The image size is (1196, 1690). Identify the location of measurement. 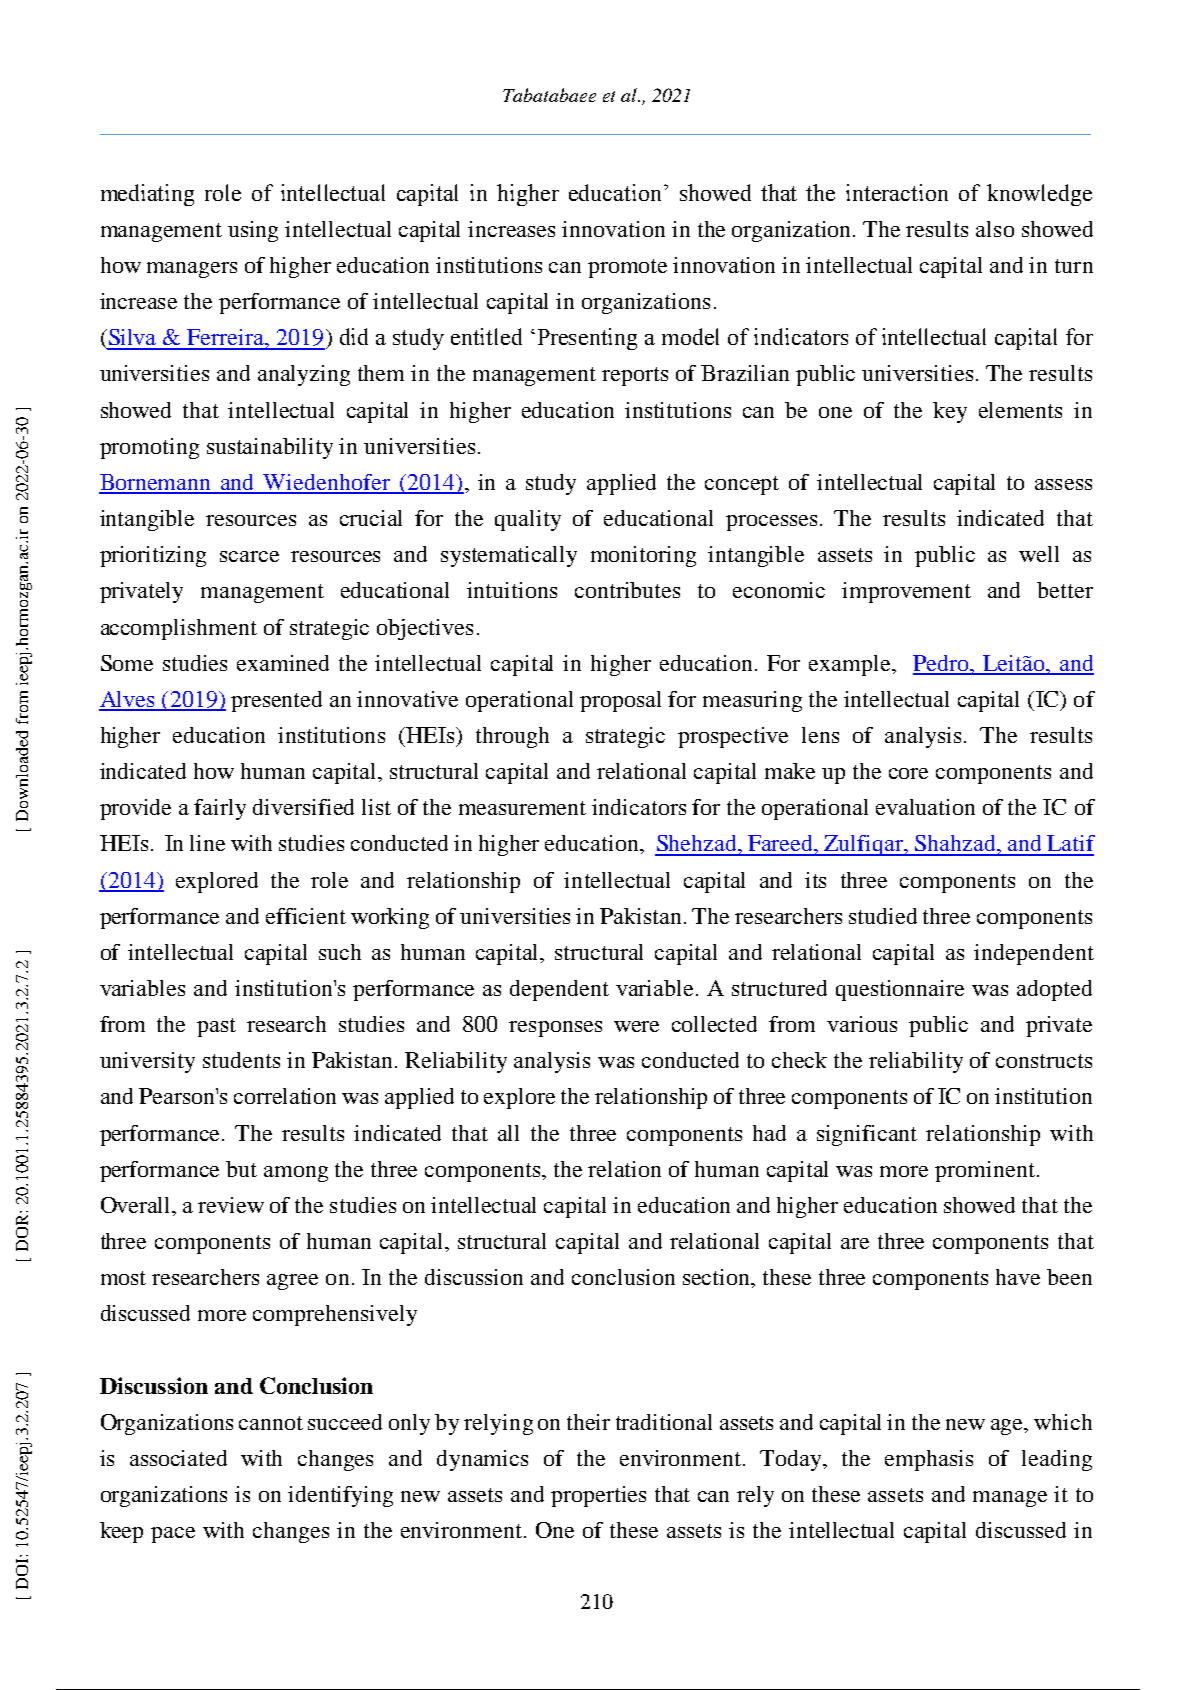
(522, 808).
